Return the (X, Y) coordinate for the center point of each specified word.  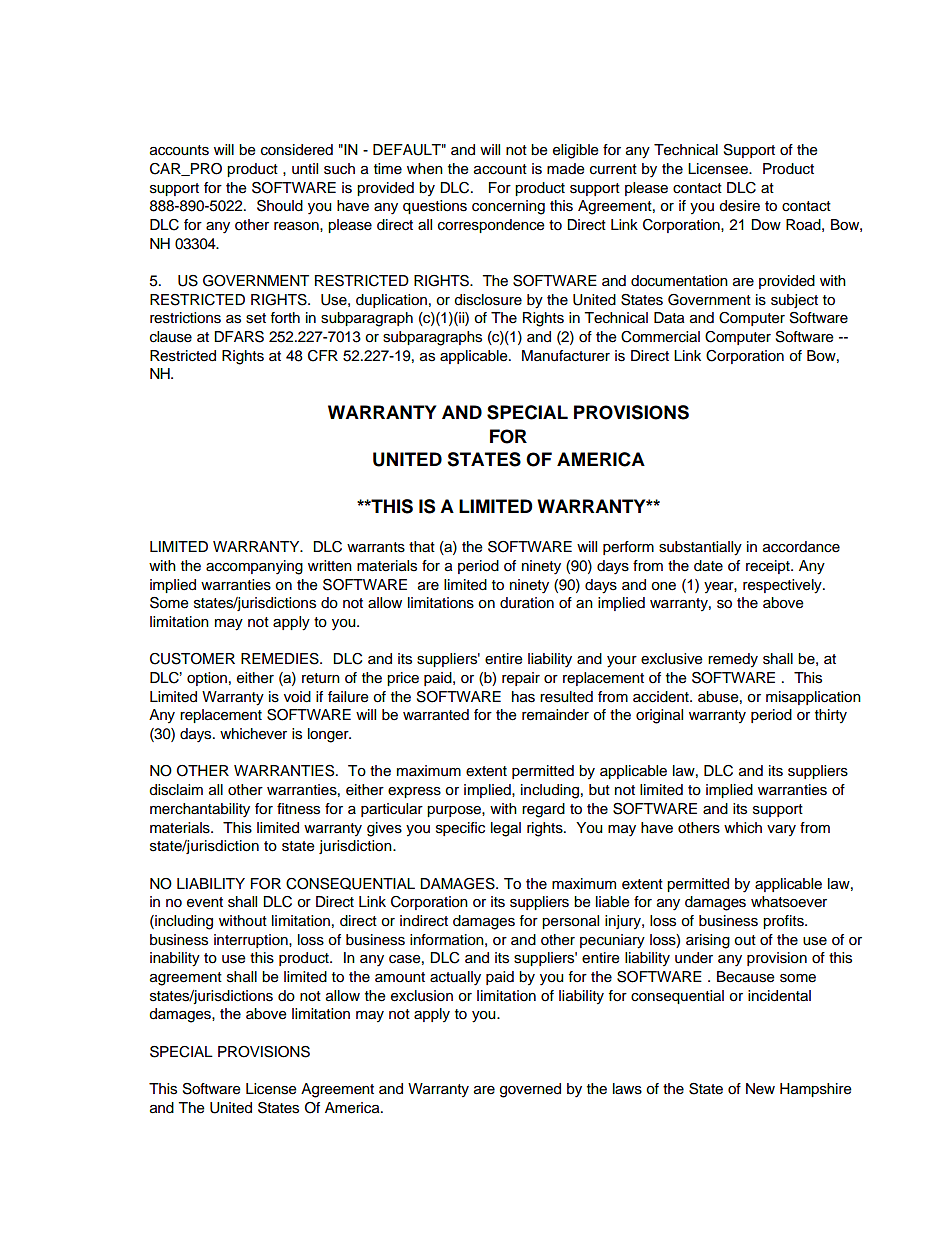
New (760, 1089)
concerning (508, 207)
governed (530, 1090)
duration (527, 603)
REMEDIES (281, 659)
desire (739, 206)
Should (280, 206)
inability (175, 959)
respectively (783, 586)
